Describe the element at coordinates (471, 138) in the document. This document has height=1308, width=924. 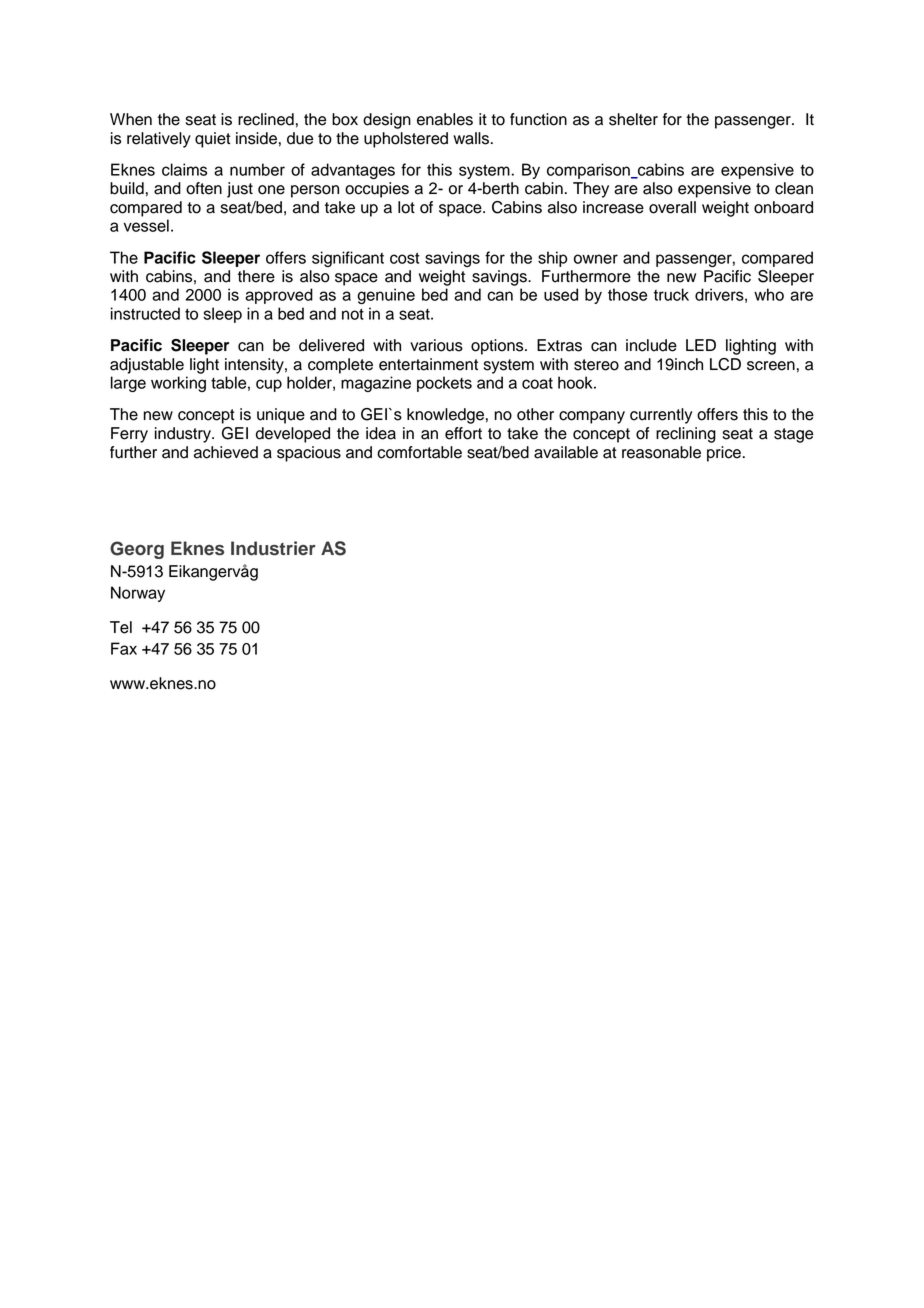
I see `walls` at that location.
